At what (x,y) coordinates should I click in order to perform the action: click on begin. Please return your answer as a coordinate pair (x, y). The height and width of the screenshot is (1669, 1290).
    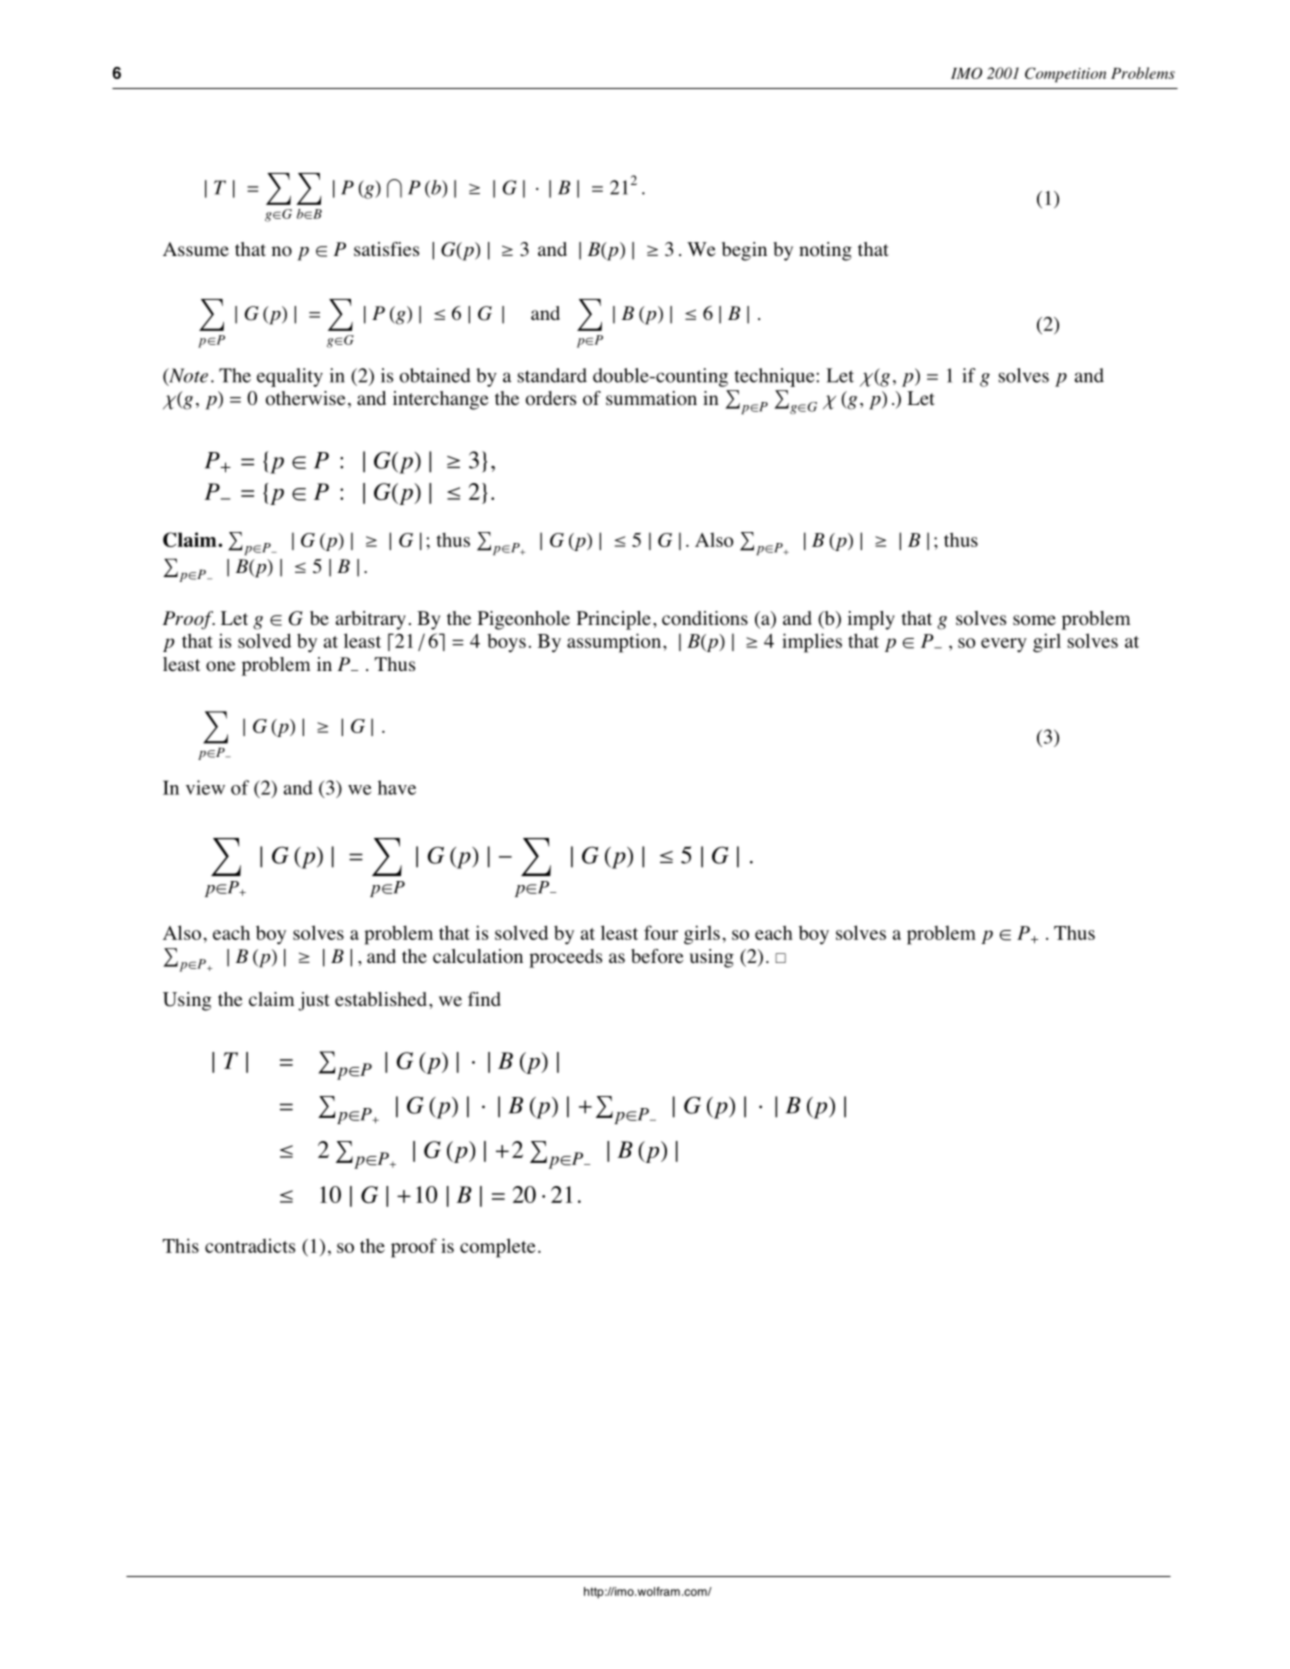
    Looking at the image, I should click on (744, 251).
